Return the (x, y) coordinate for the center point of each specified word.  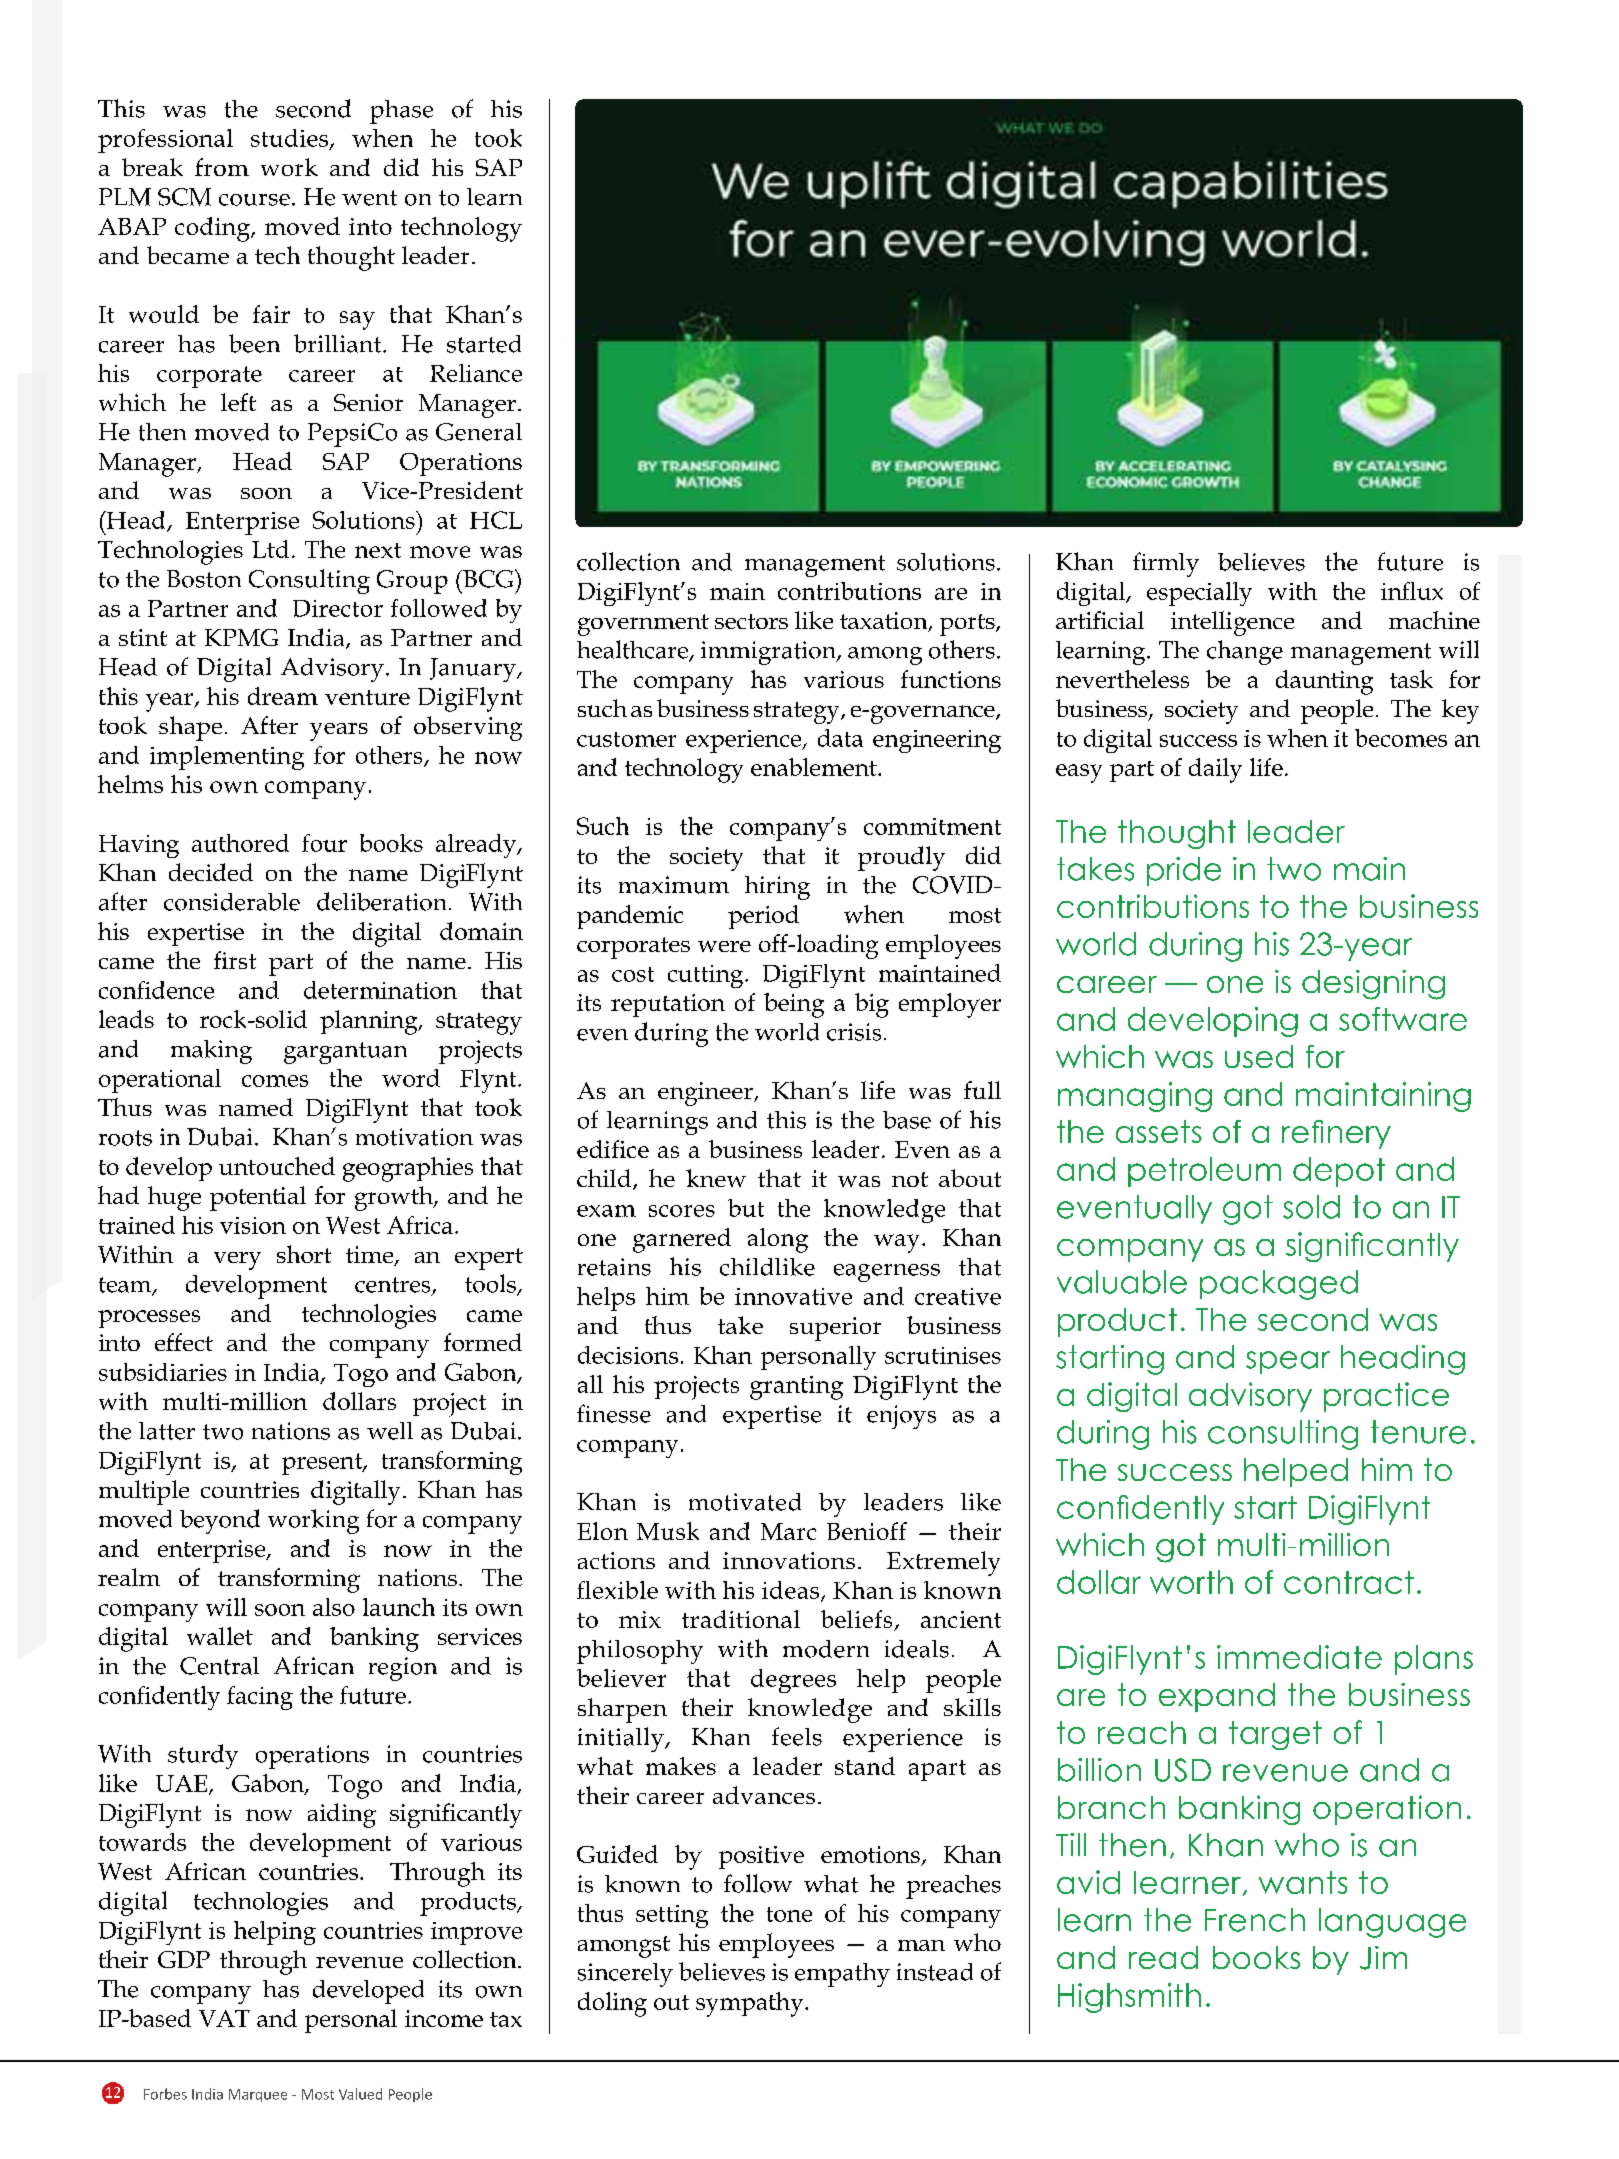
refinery (1336, 1134)
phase (401, 112)
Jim (1383, 1958)
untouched (277, 1166)
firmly (1166, 564)
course (254, 200)
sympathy (751, 2004)
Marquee (258, 2095)
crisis (854, 1032)
